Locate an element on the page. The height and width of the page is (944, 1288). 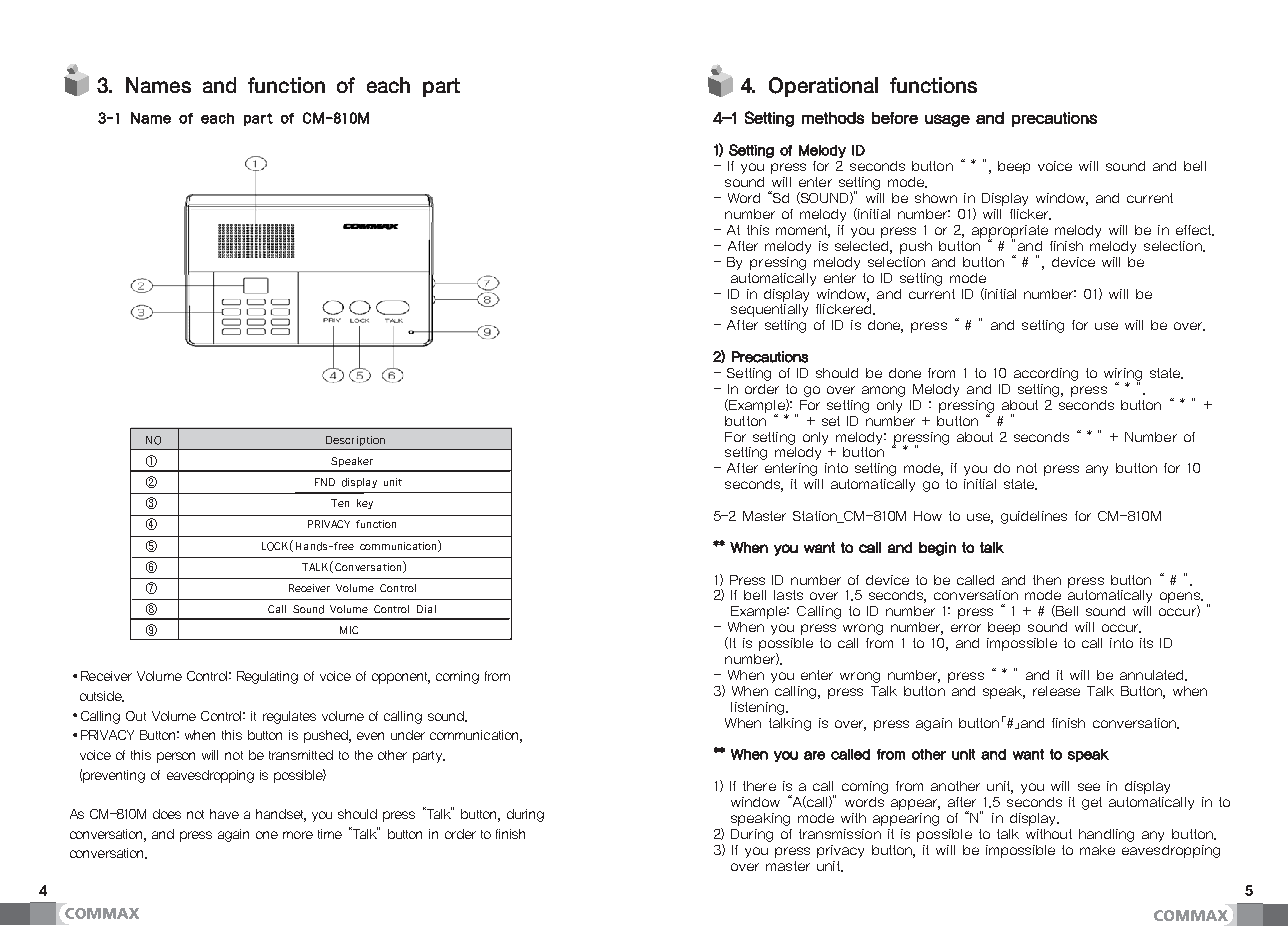
Regulating is located at coordinates (267, 677).
